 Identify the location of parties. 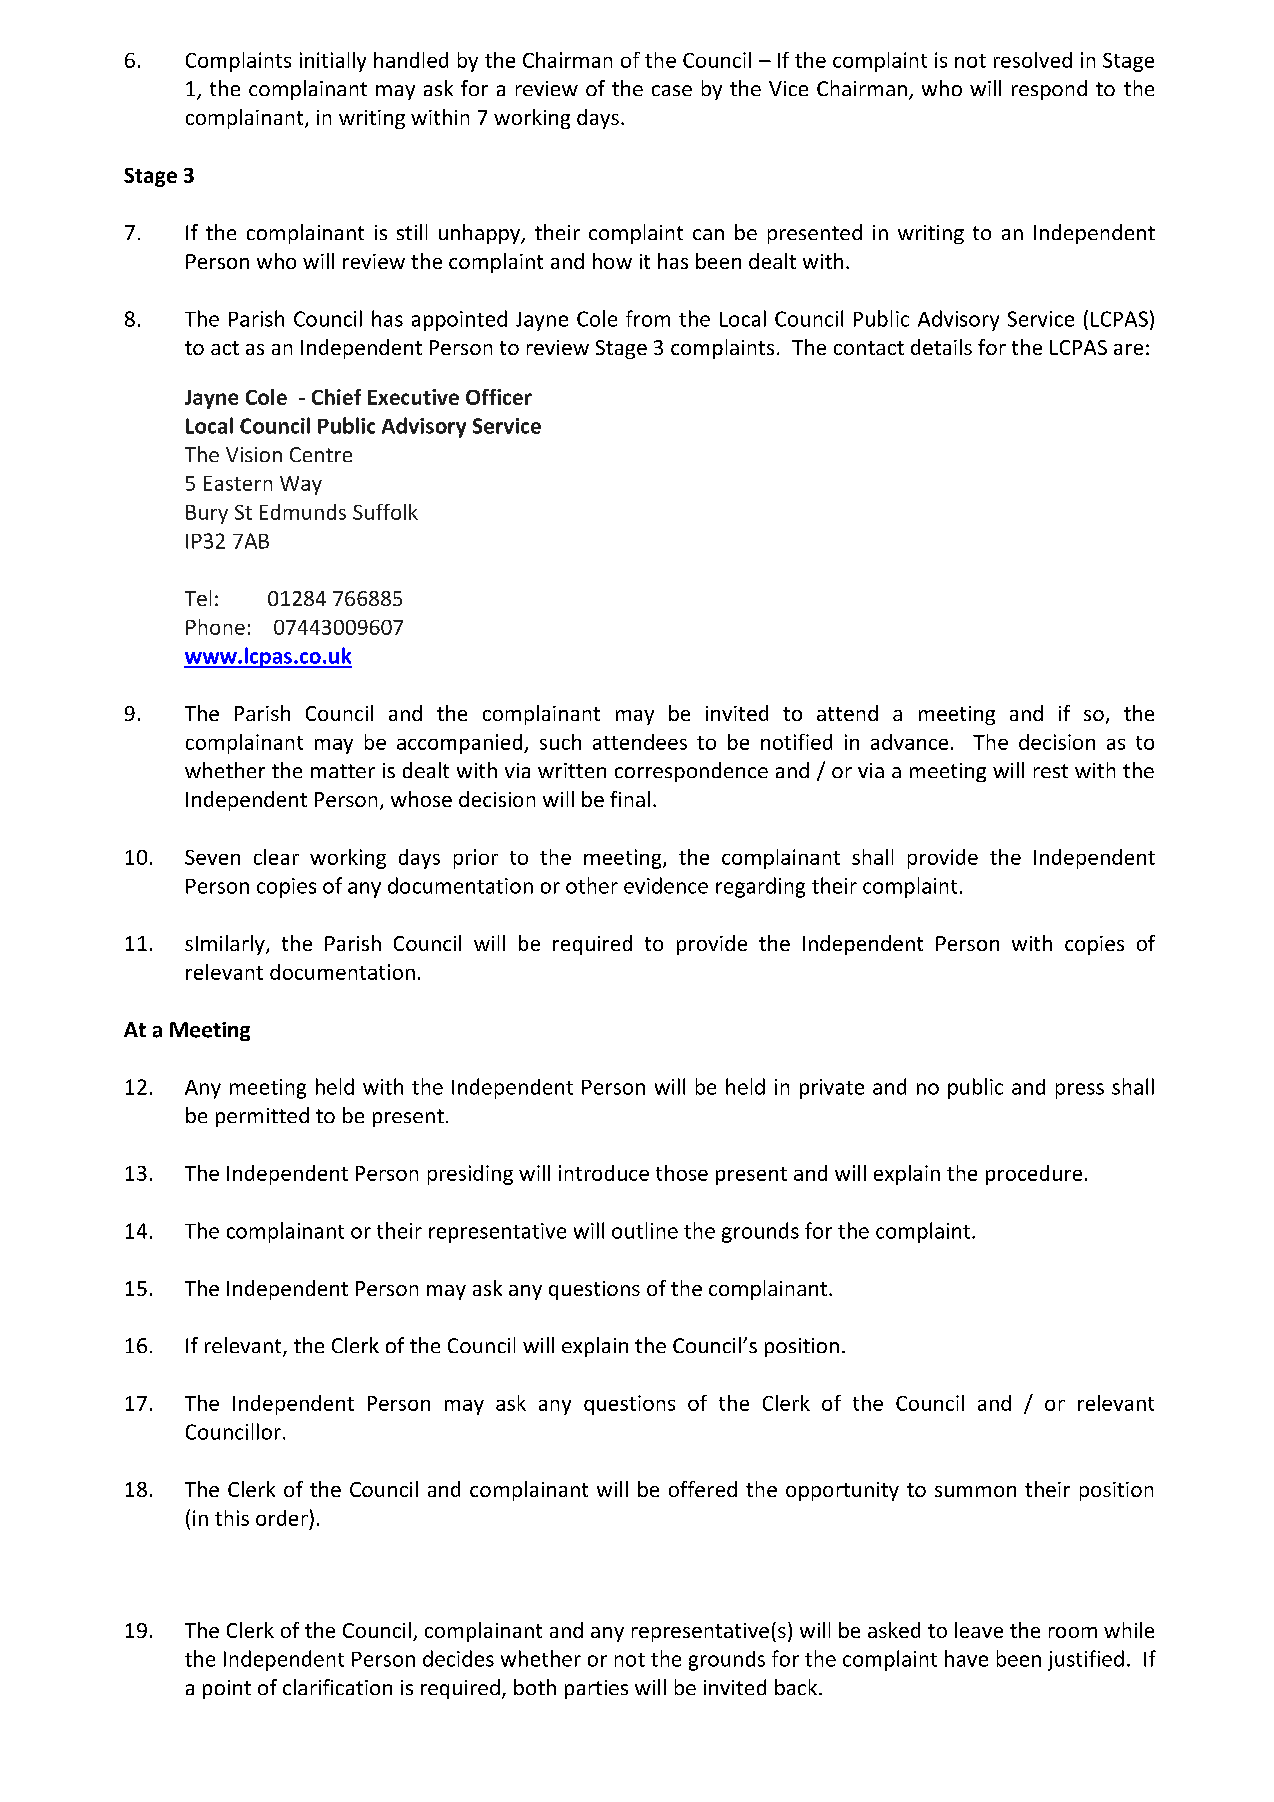
(596, 1689).
